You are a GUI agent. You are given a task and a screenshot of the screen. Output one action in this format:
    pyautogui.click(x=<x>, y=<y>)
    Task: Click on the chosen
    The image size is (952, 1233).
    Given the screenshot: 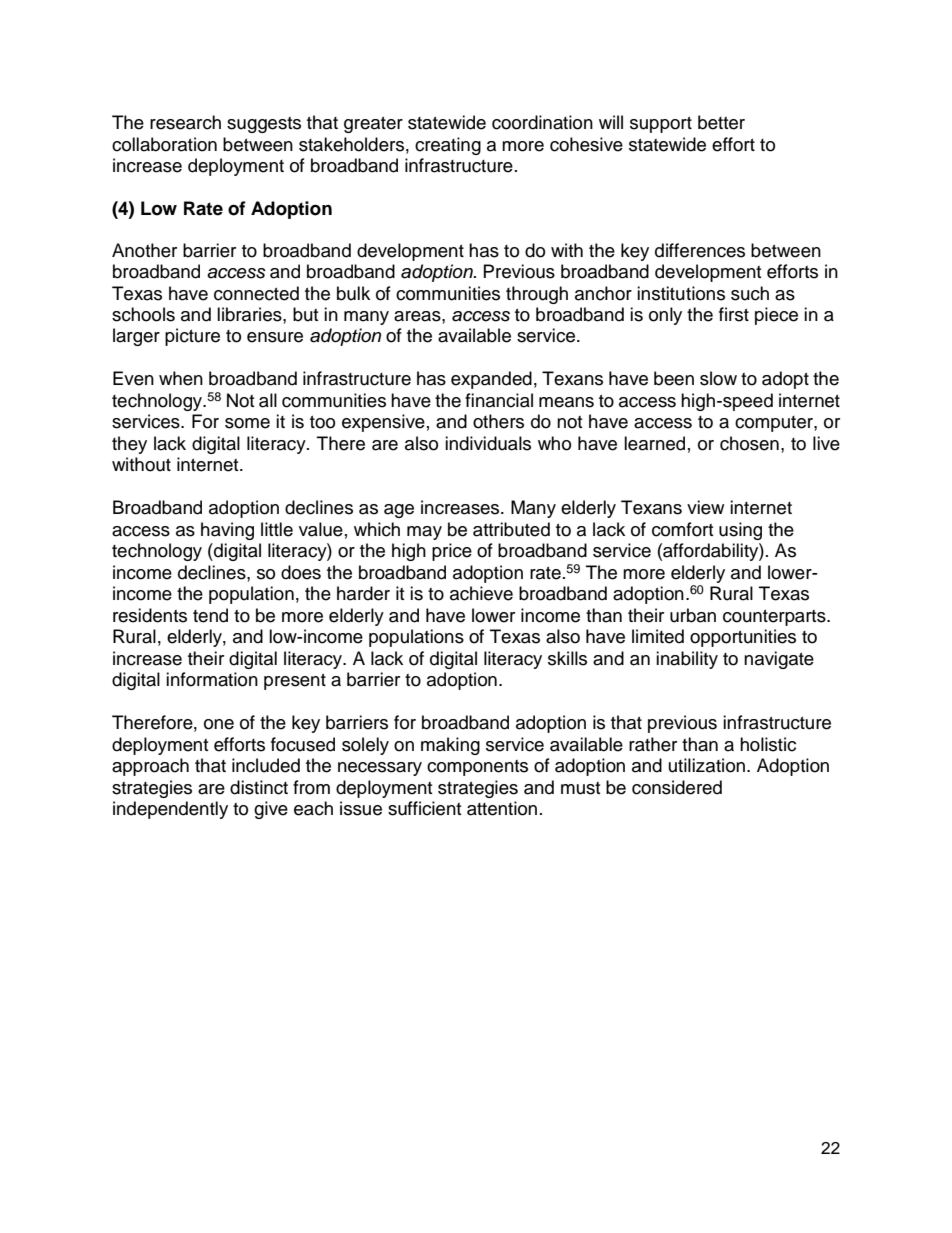 What is the action you would take?
    pyautogui.click(x=749, y=443)
